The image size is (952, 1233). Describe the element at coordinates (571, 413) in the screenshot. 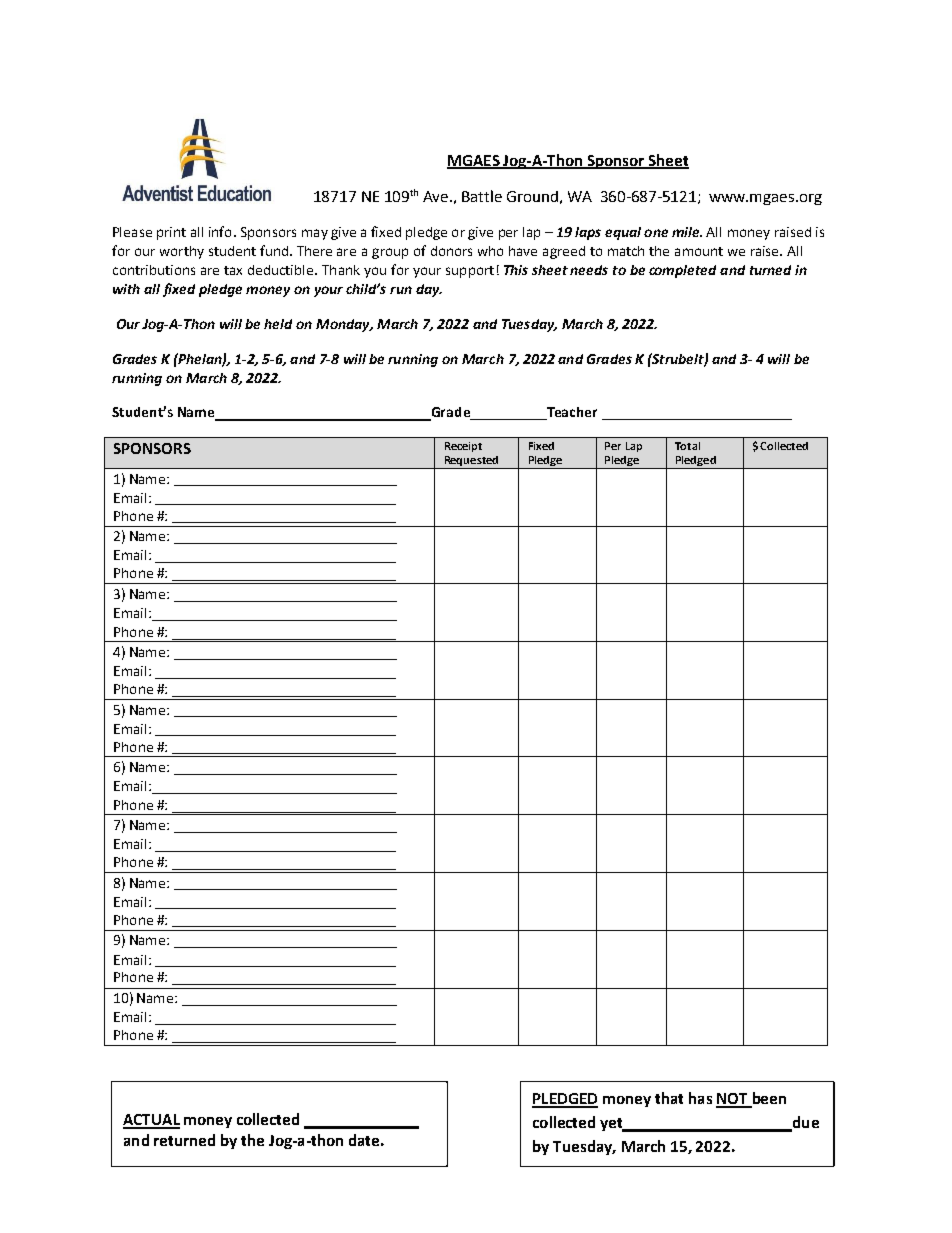

I see `Teacher` at that location.
